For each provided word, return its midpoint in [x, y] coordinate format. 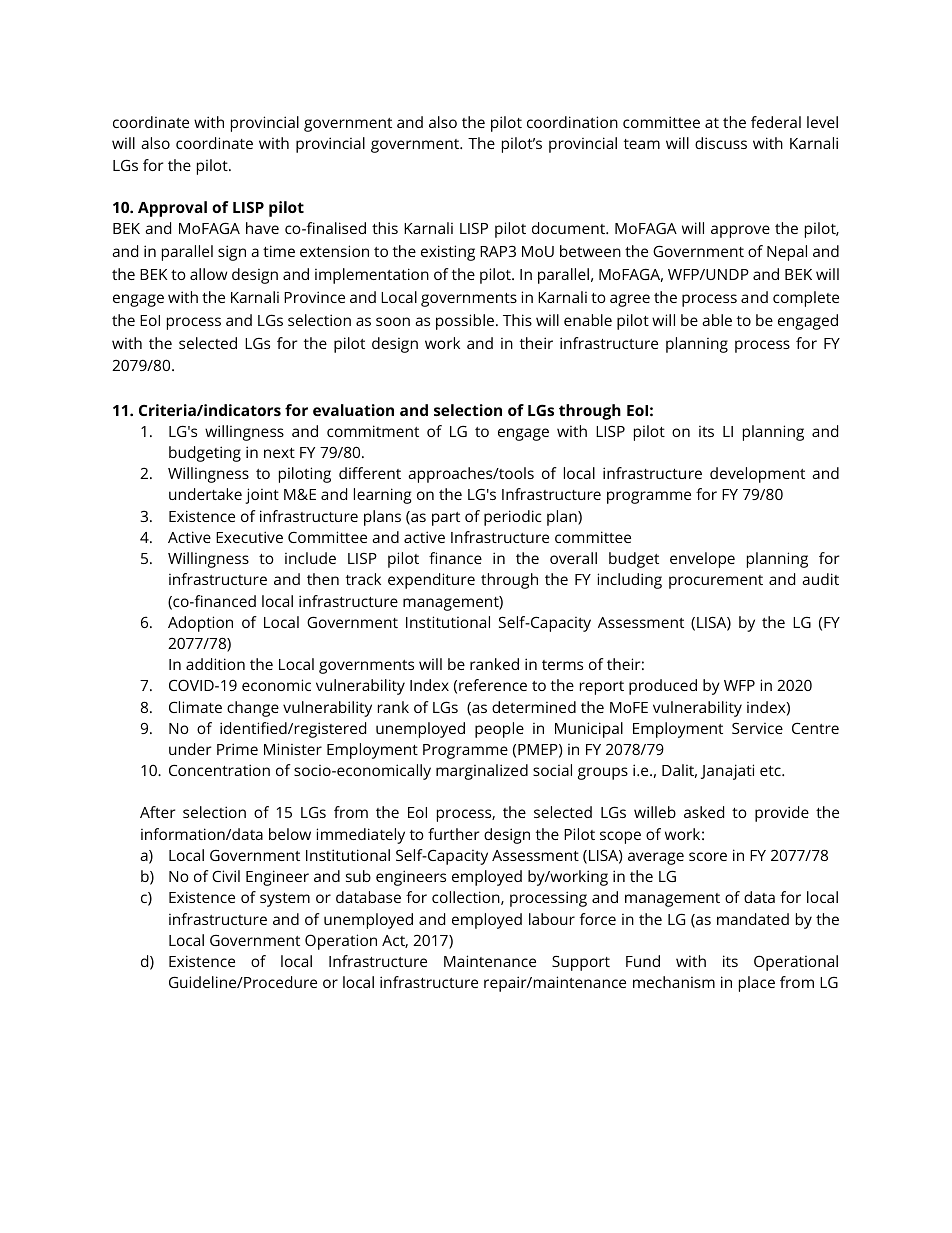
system [285, 900]
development [757, 475]
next [279, 453]
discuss [721, 143]
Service [757, 728]
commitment [373, 431]
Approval [172, 209]
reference [493, 685]
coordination [572, 122]
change [253, 709]
